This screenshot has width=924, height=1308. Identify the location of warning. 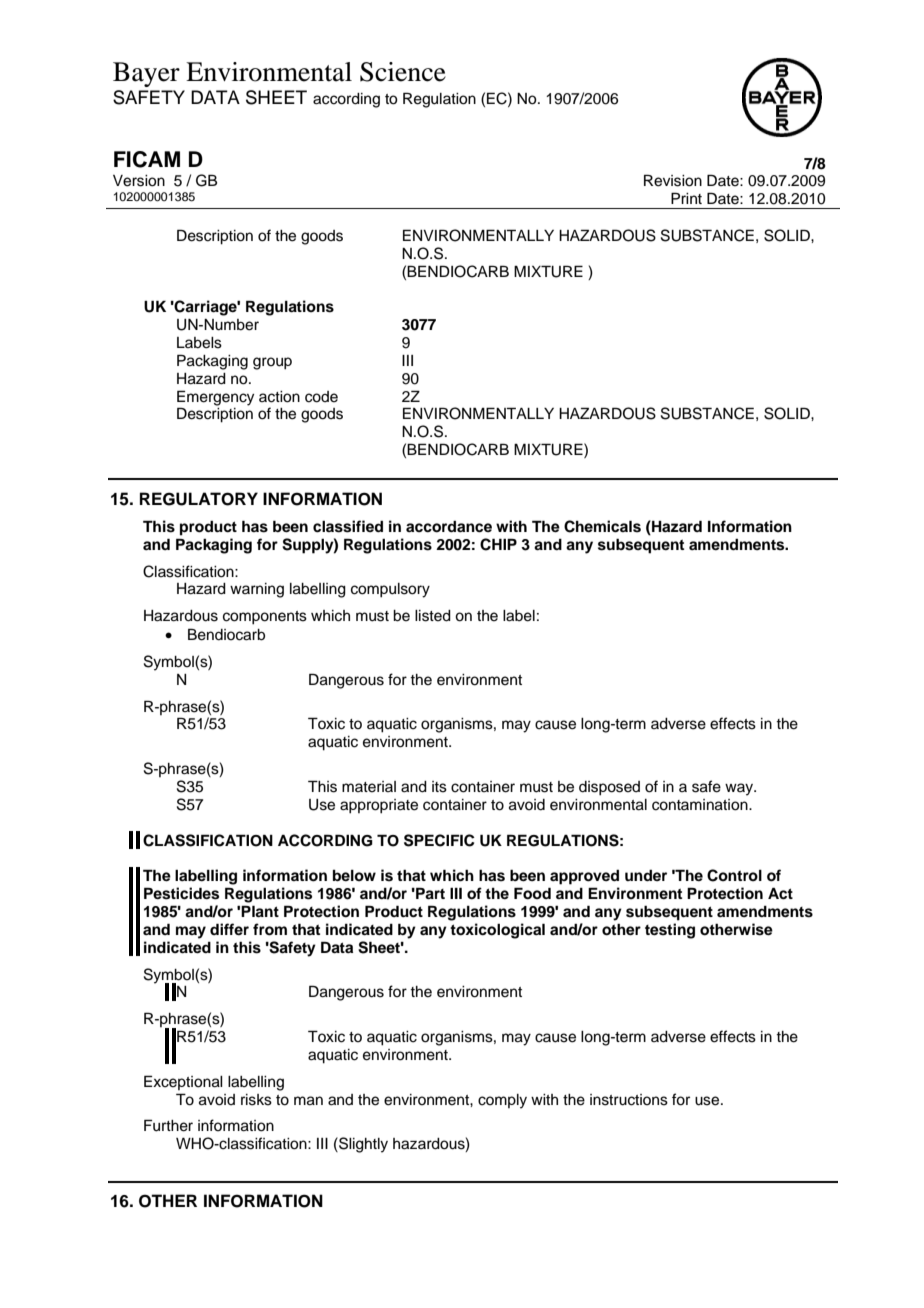
(257, 590).
